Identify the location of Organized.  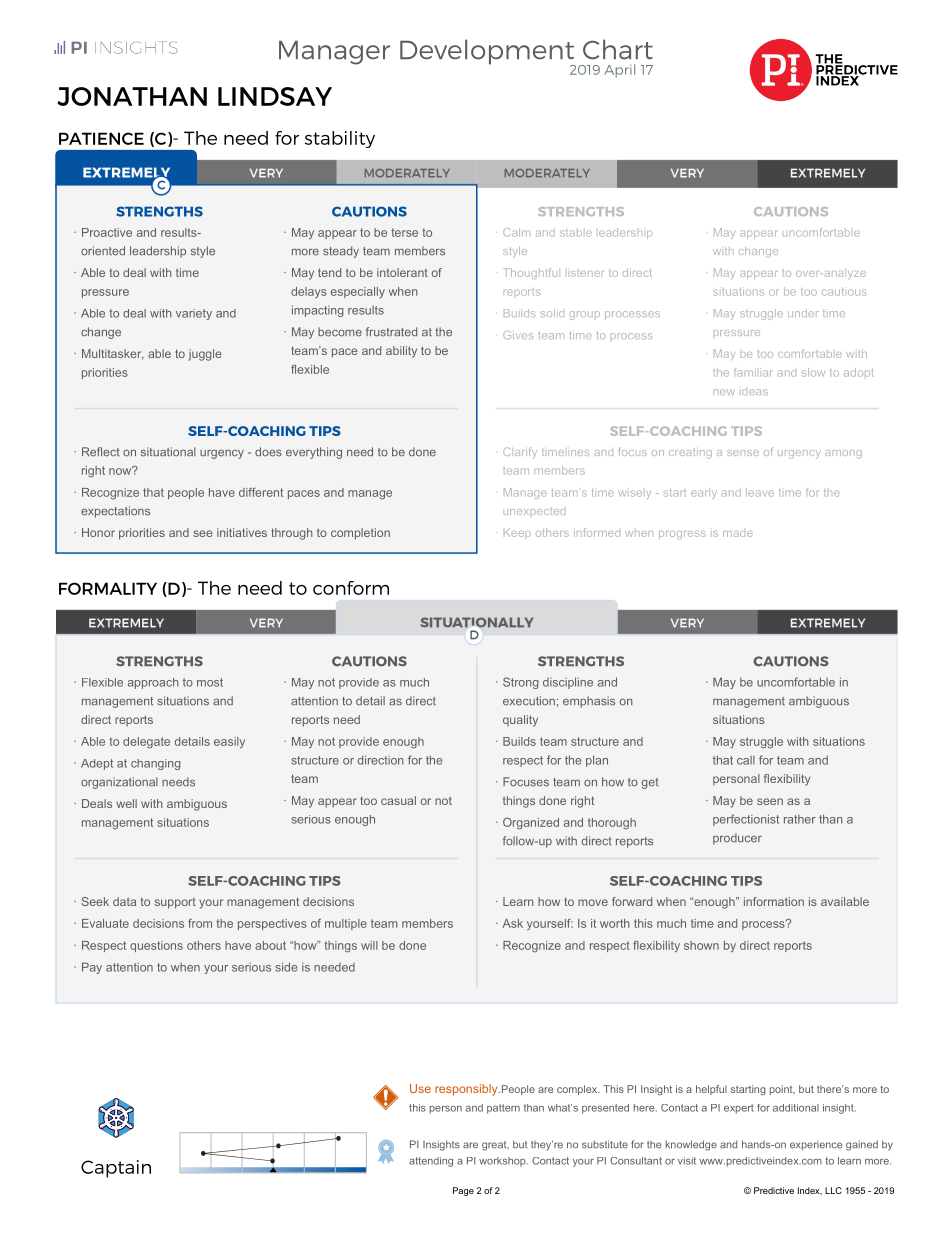
(531, 824).
